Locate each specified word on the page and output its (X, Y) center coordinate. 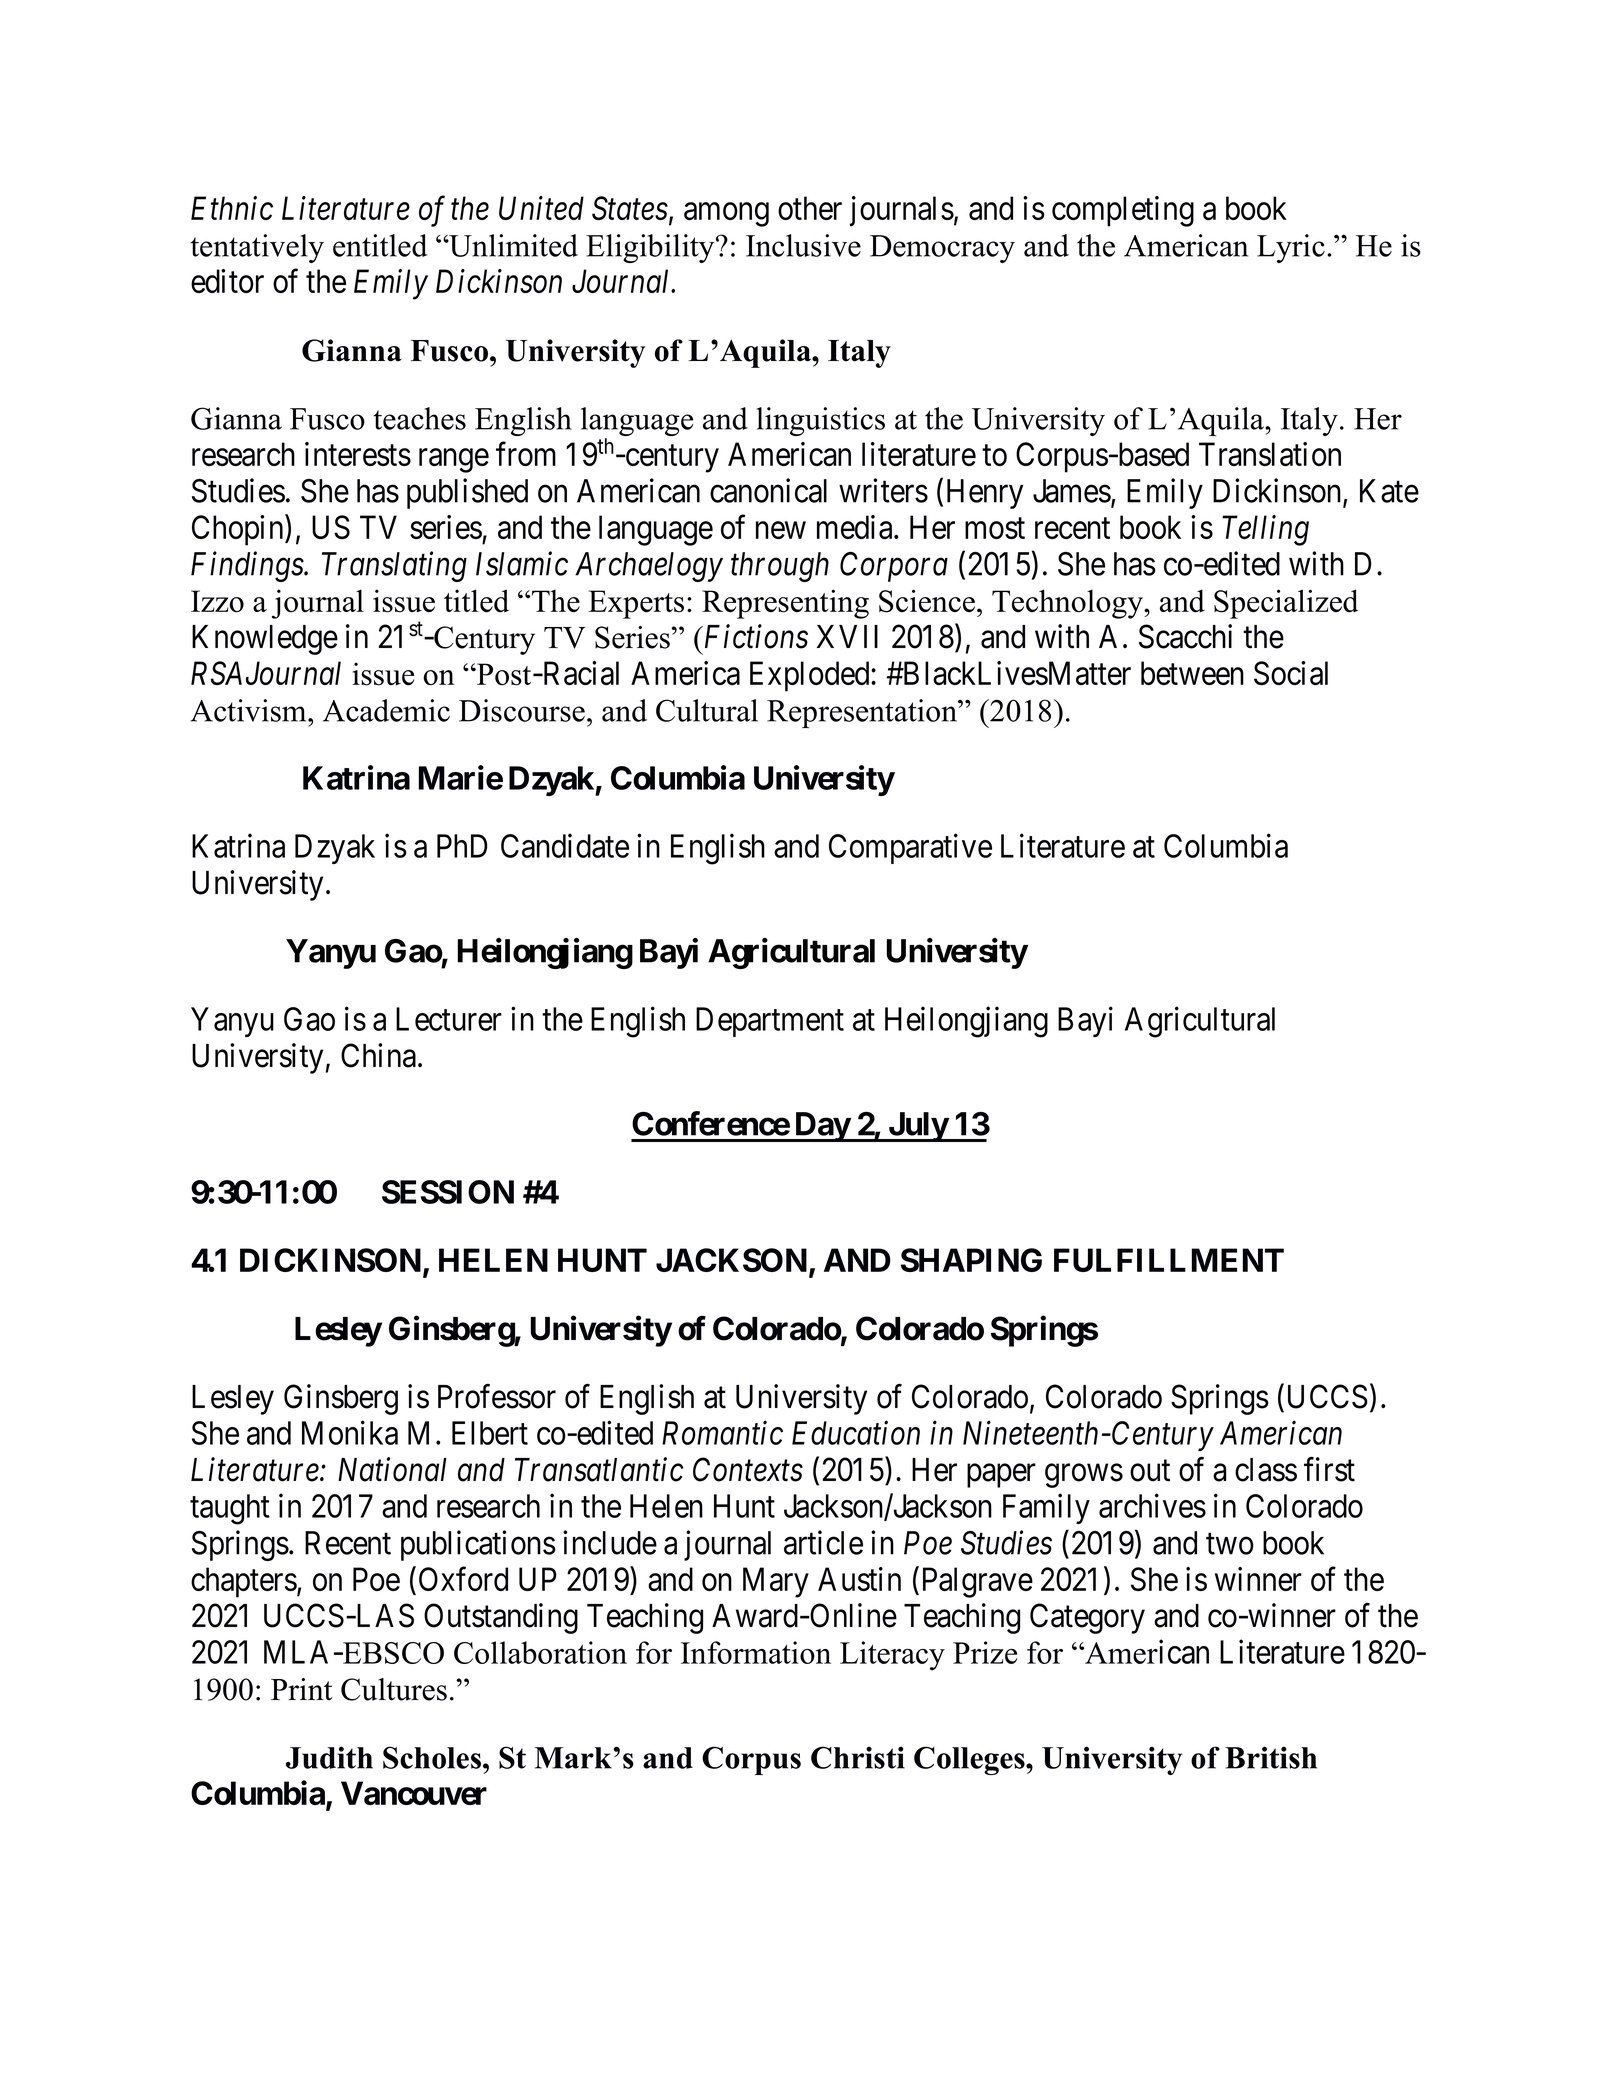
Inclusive (803, 245)
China (378, 1055)
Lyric (1291, 248)
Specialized (1286, 604)
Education (856, 1433)
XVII (847, 636)
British (1271, 1757)
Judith (329, 1757)
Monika (350, 1433)
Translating (394, 566)
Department (770, 1022)
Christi (858, 1757)
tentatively (257, 248)
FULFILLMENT (1169, 1260)
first (1329, 1469)
